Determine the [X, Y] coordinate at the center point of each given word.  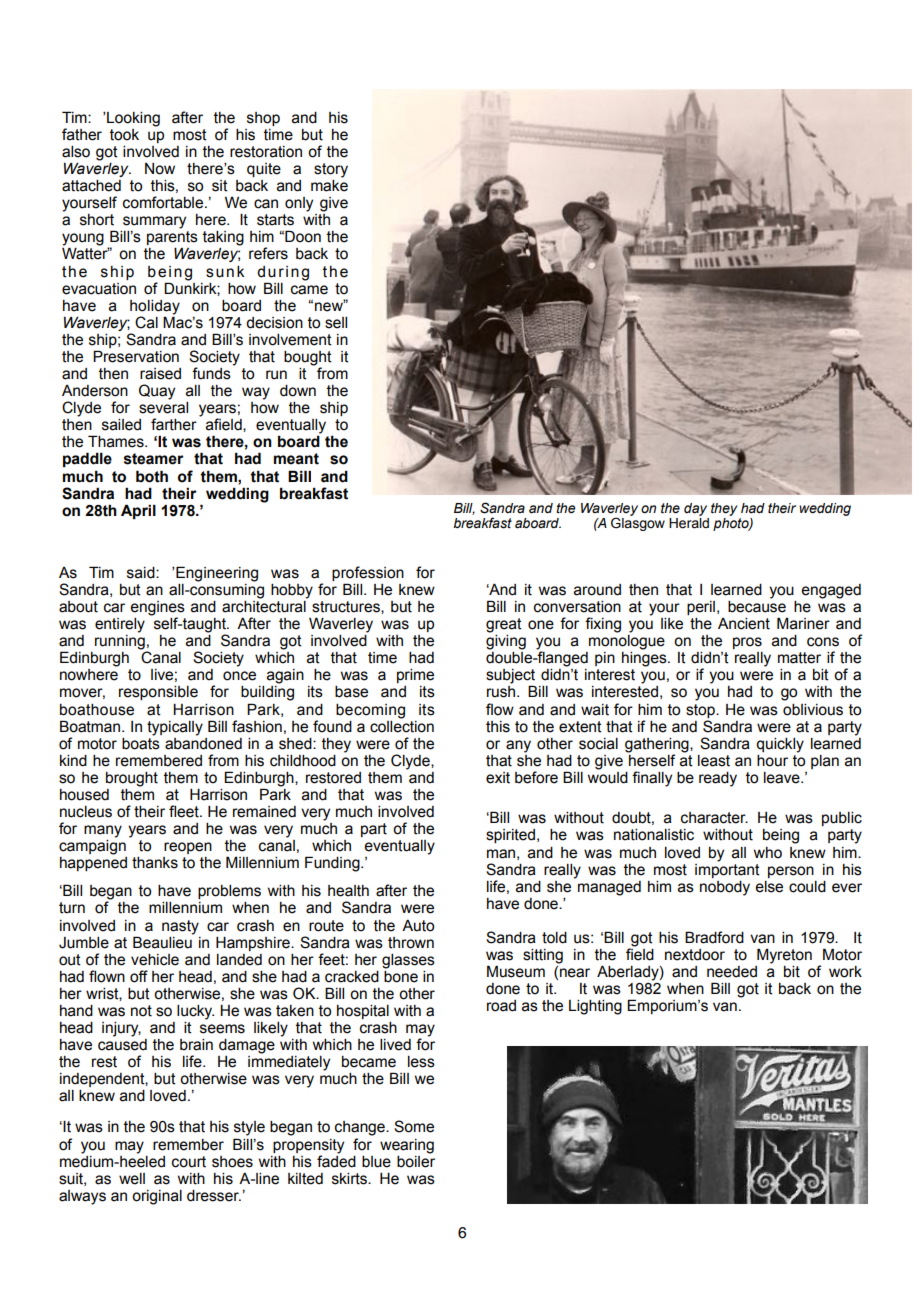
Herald [689, 523]
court [189, 1162]
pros [747, 643]
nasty [180, 927]
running [121, 643]
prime [415, 676]
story [331, 170]
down [298, 391]
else [769, 887]
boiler [416, 1160]
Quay [157, 392]
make [329, 184]
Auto [418, 926]
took [124, 135]
